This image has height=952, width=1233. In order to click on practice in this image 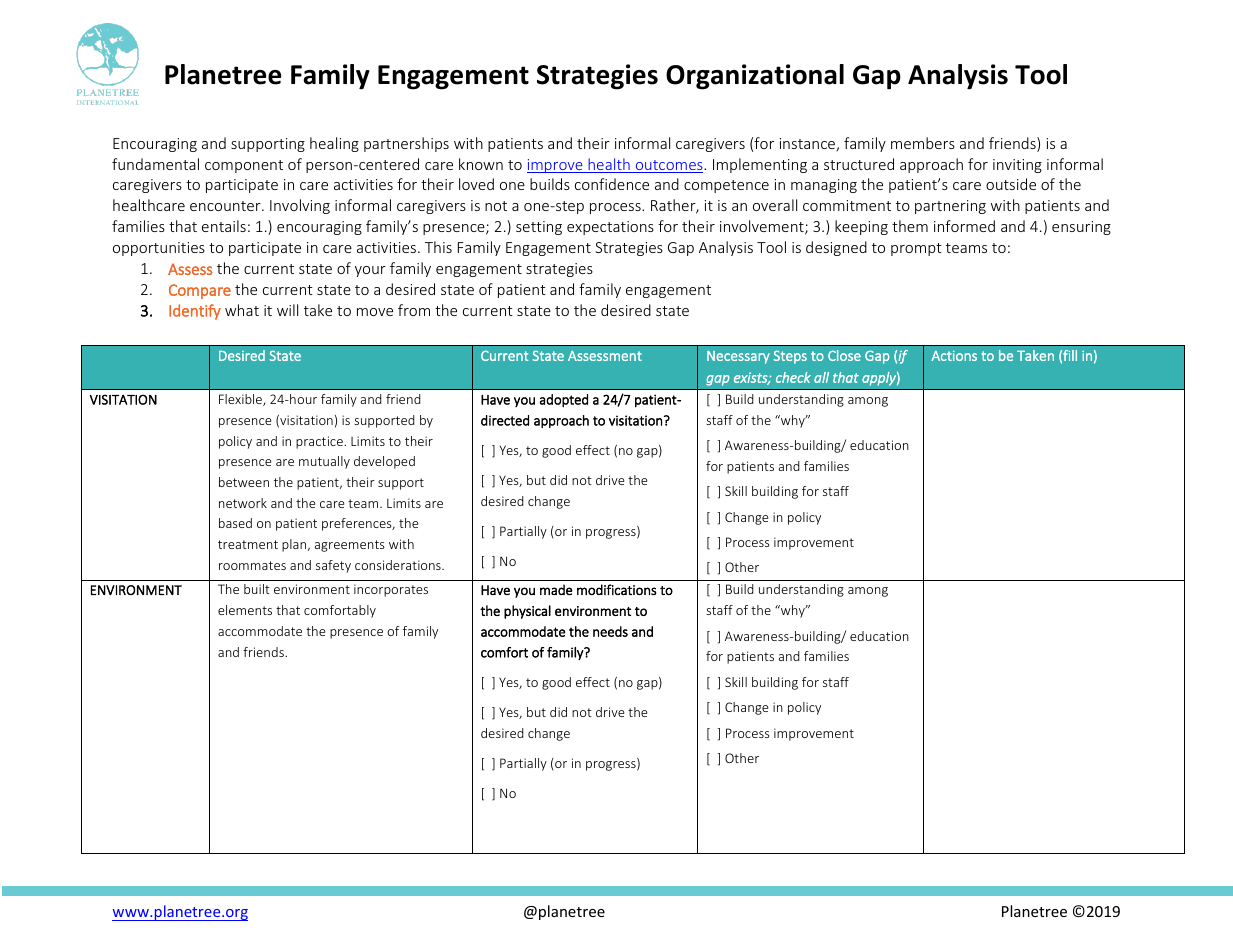, I will do `click(320, 442)`.
